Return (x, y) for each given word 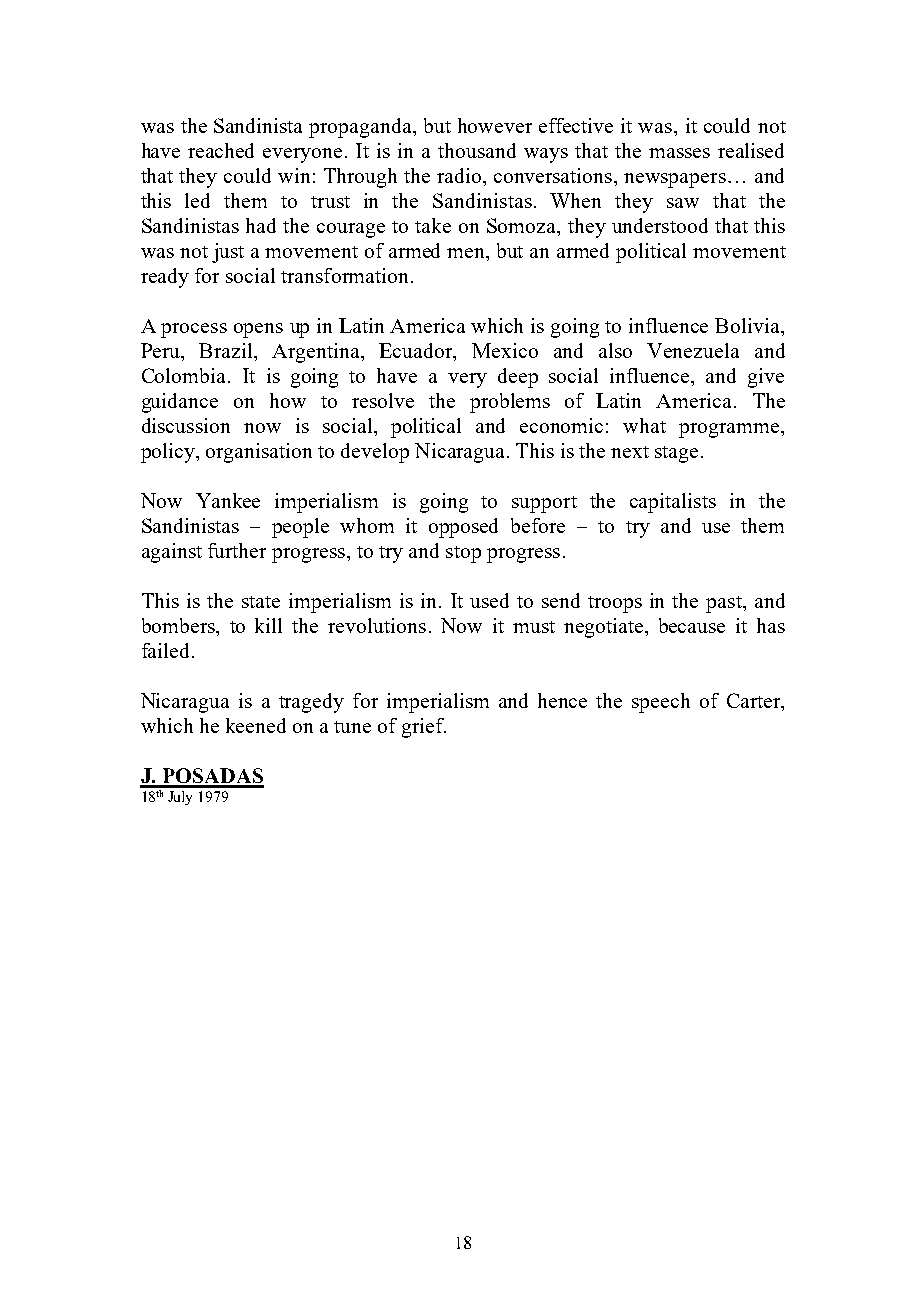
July (180, 798)
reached (221, 150)
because (692, 625)
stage (676, 454)
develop (375, 453)
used (489, 600)
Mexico (505, 350)
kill (268, 625)
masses (679, 153)
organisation (259, 453)
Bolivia (748, 325)
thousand (477, 150)
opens (258, 330)
